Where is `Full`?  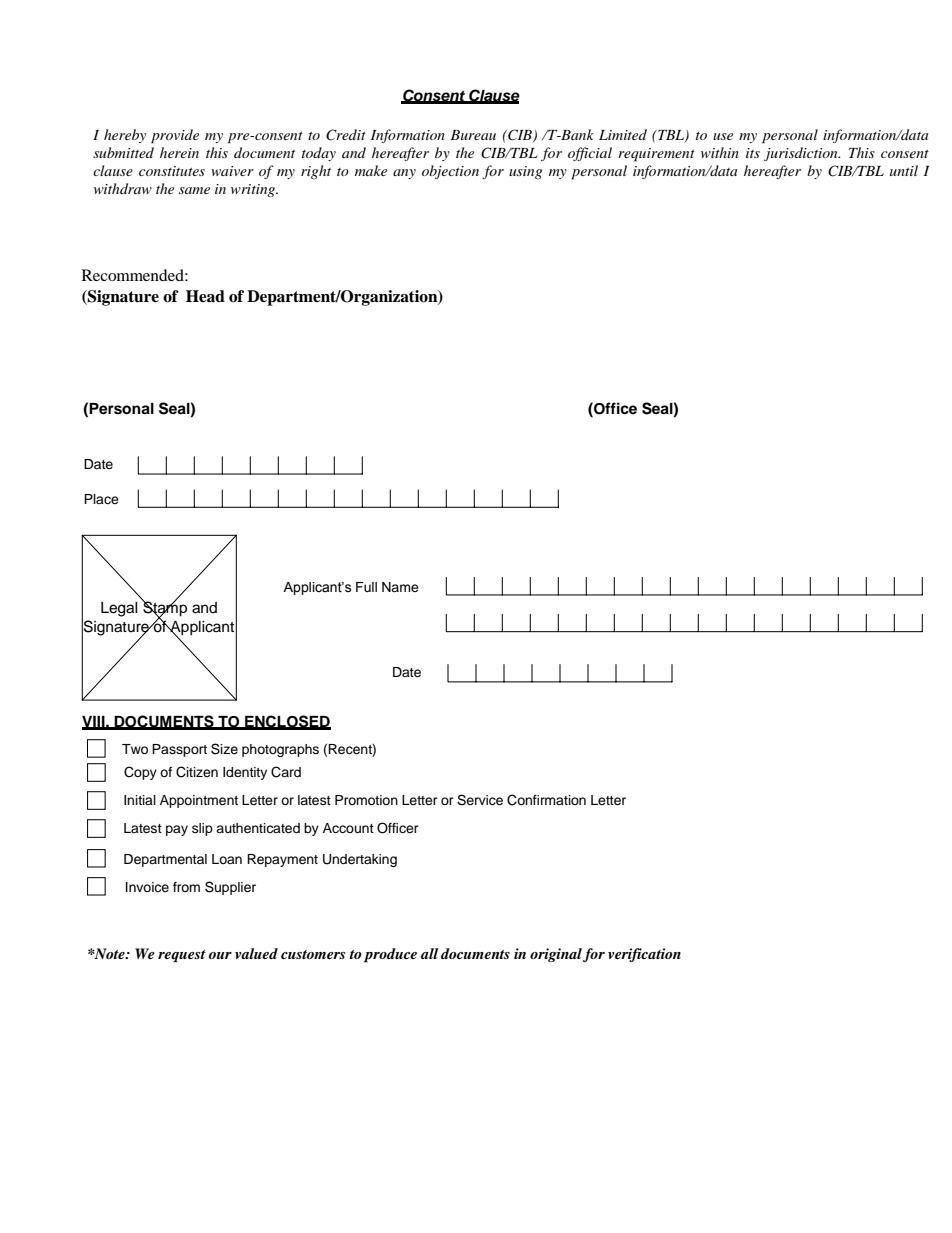
Full is located at coordinates (366, 587).
